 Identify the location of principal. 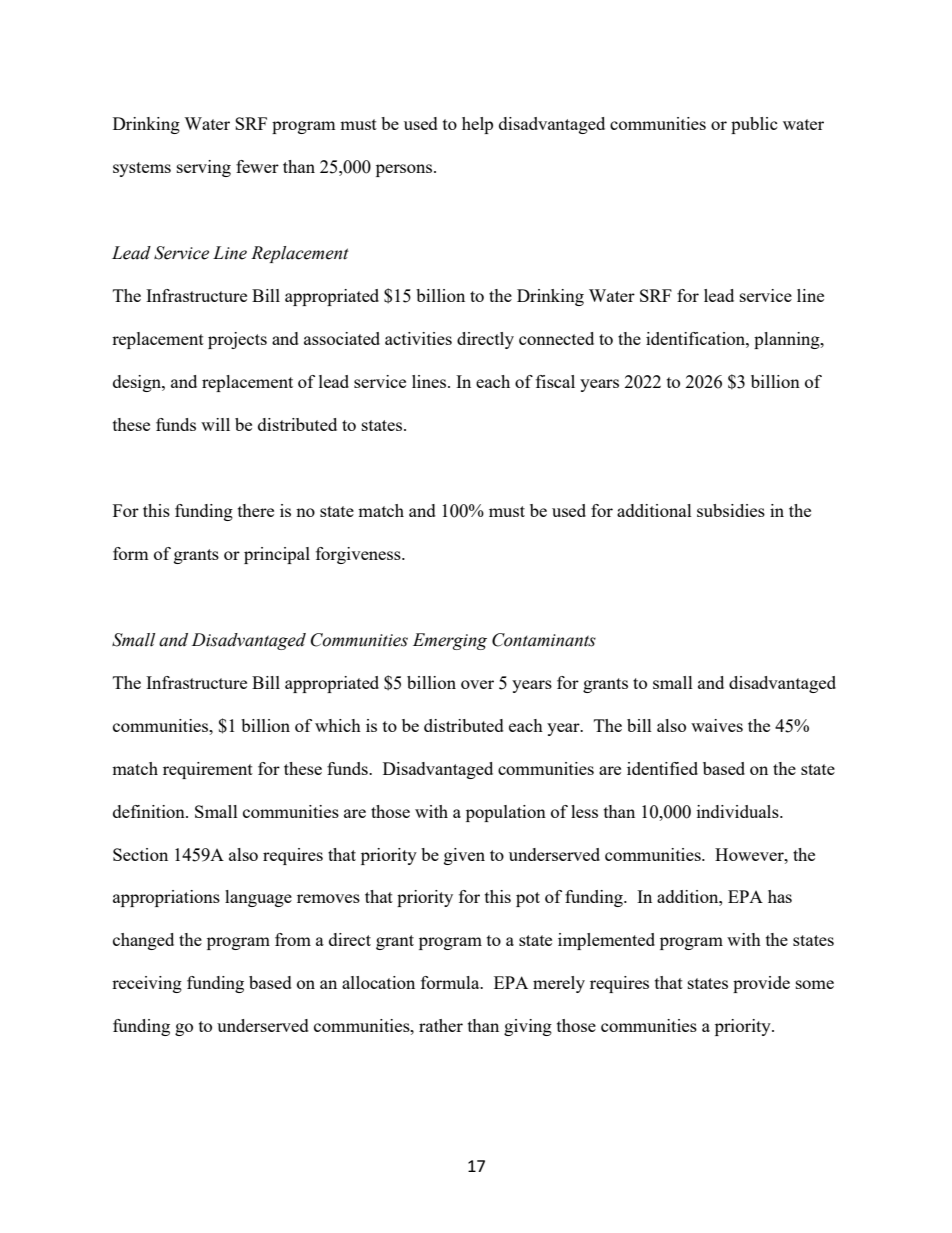
(277, 555).
